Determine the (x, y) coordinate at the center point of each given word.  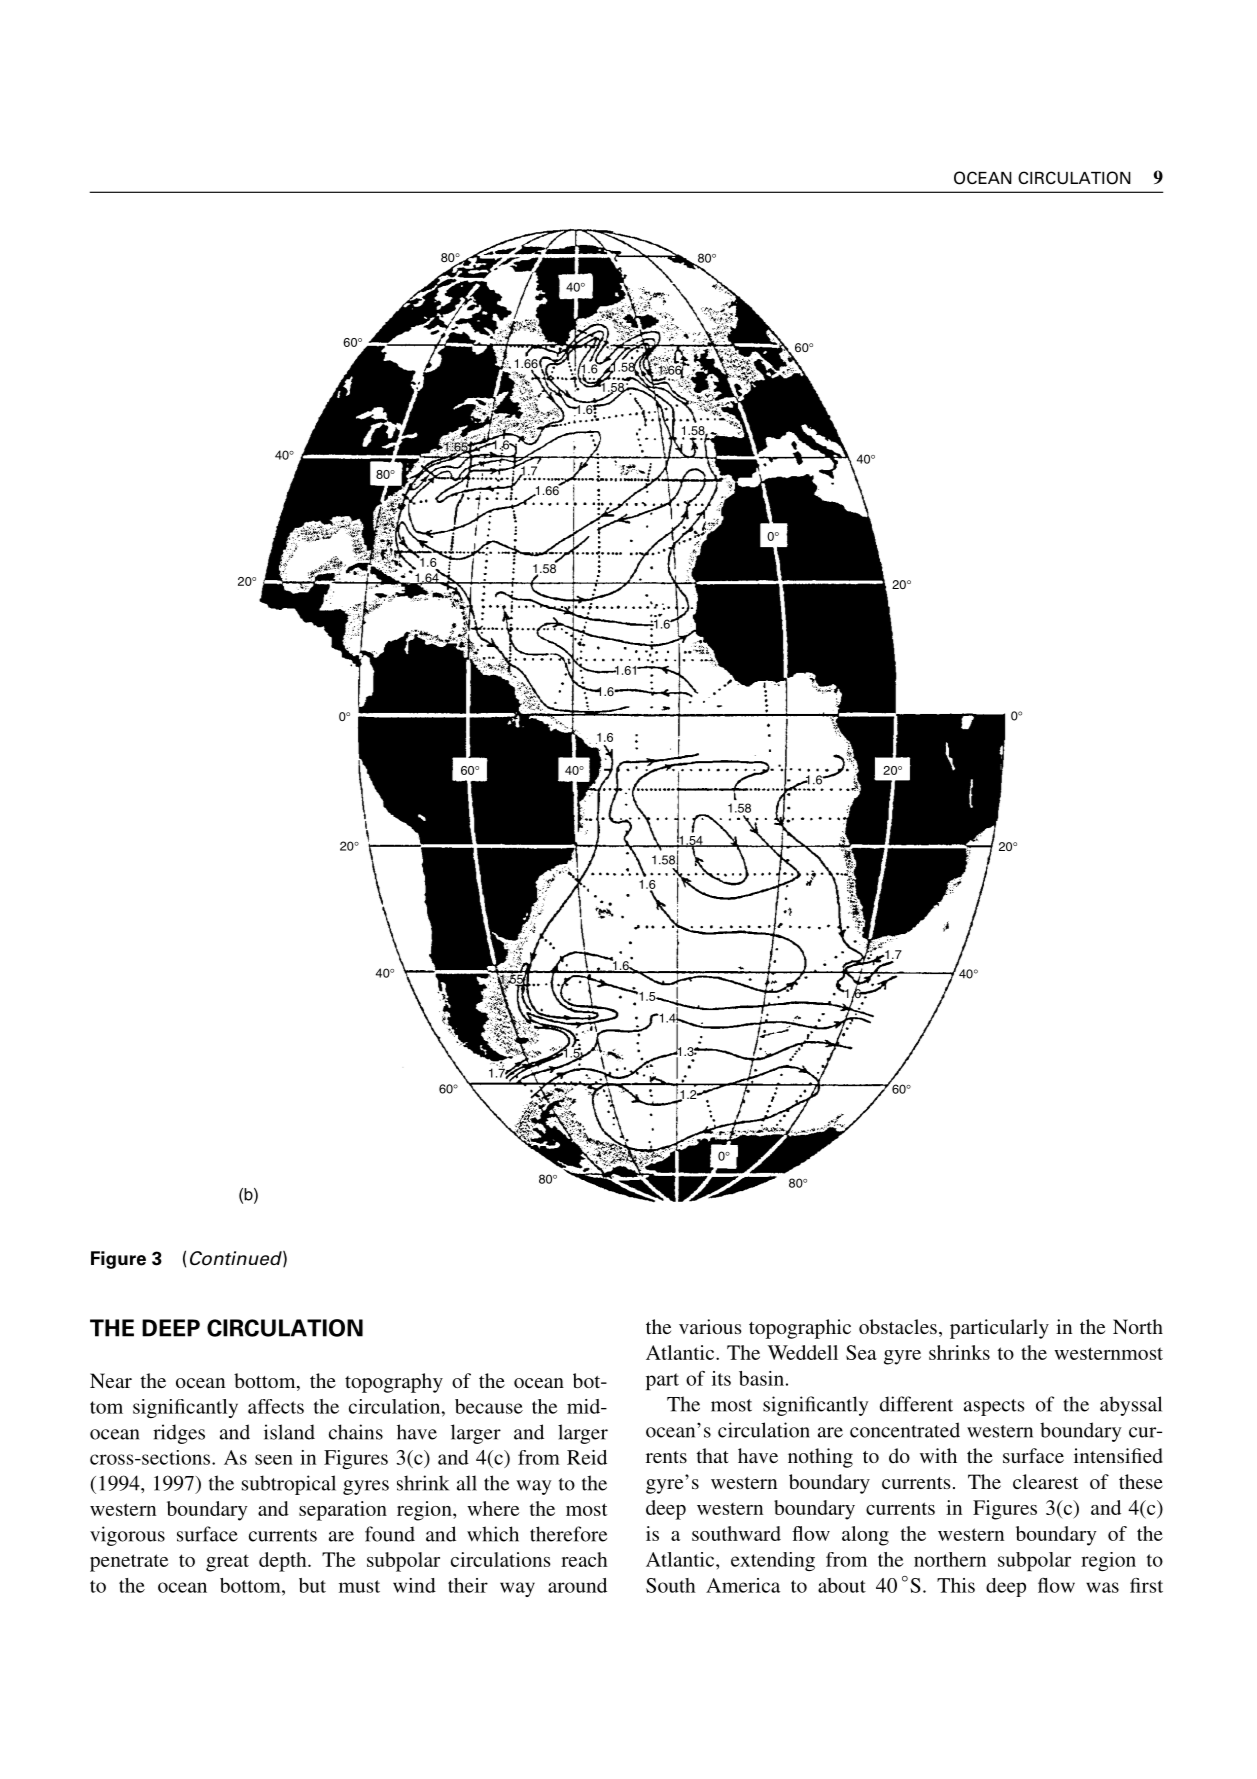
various (710, 1326)
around (577, 1585)
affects (276, 1406)
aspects (994, 1407)
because (489, 1406)
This (956, 1585)
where (493, 1508)
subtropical (289, 1485)
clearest (1046, 1481)
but (312, 1585)
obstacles (898, 1326)
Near (111, 1380)
